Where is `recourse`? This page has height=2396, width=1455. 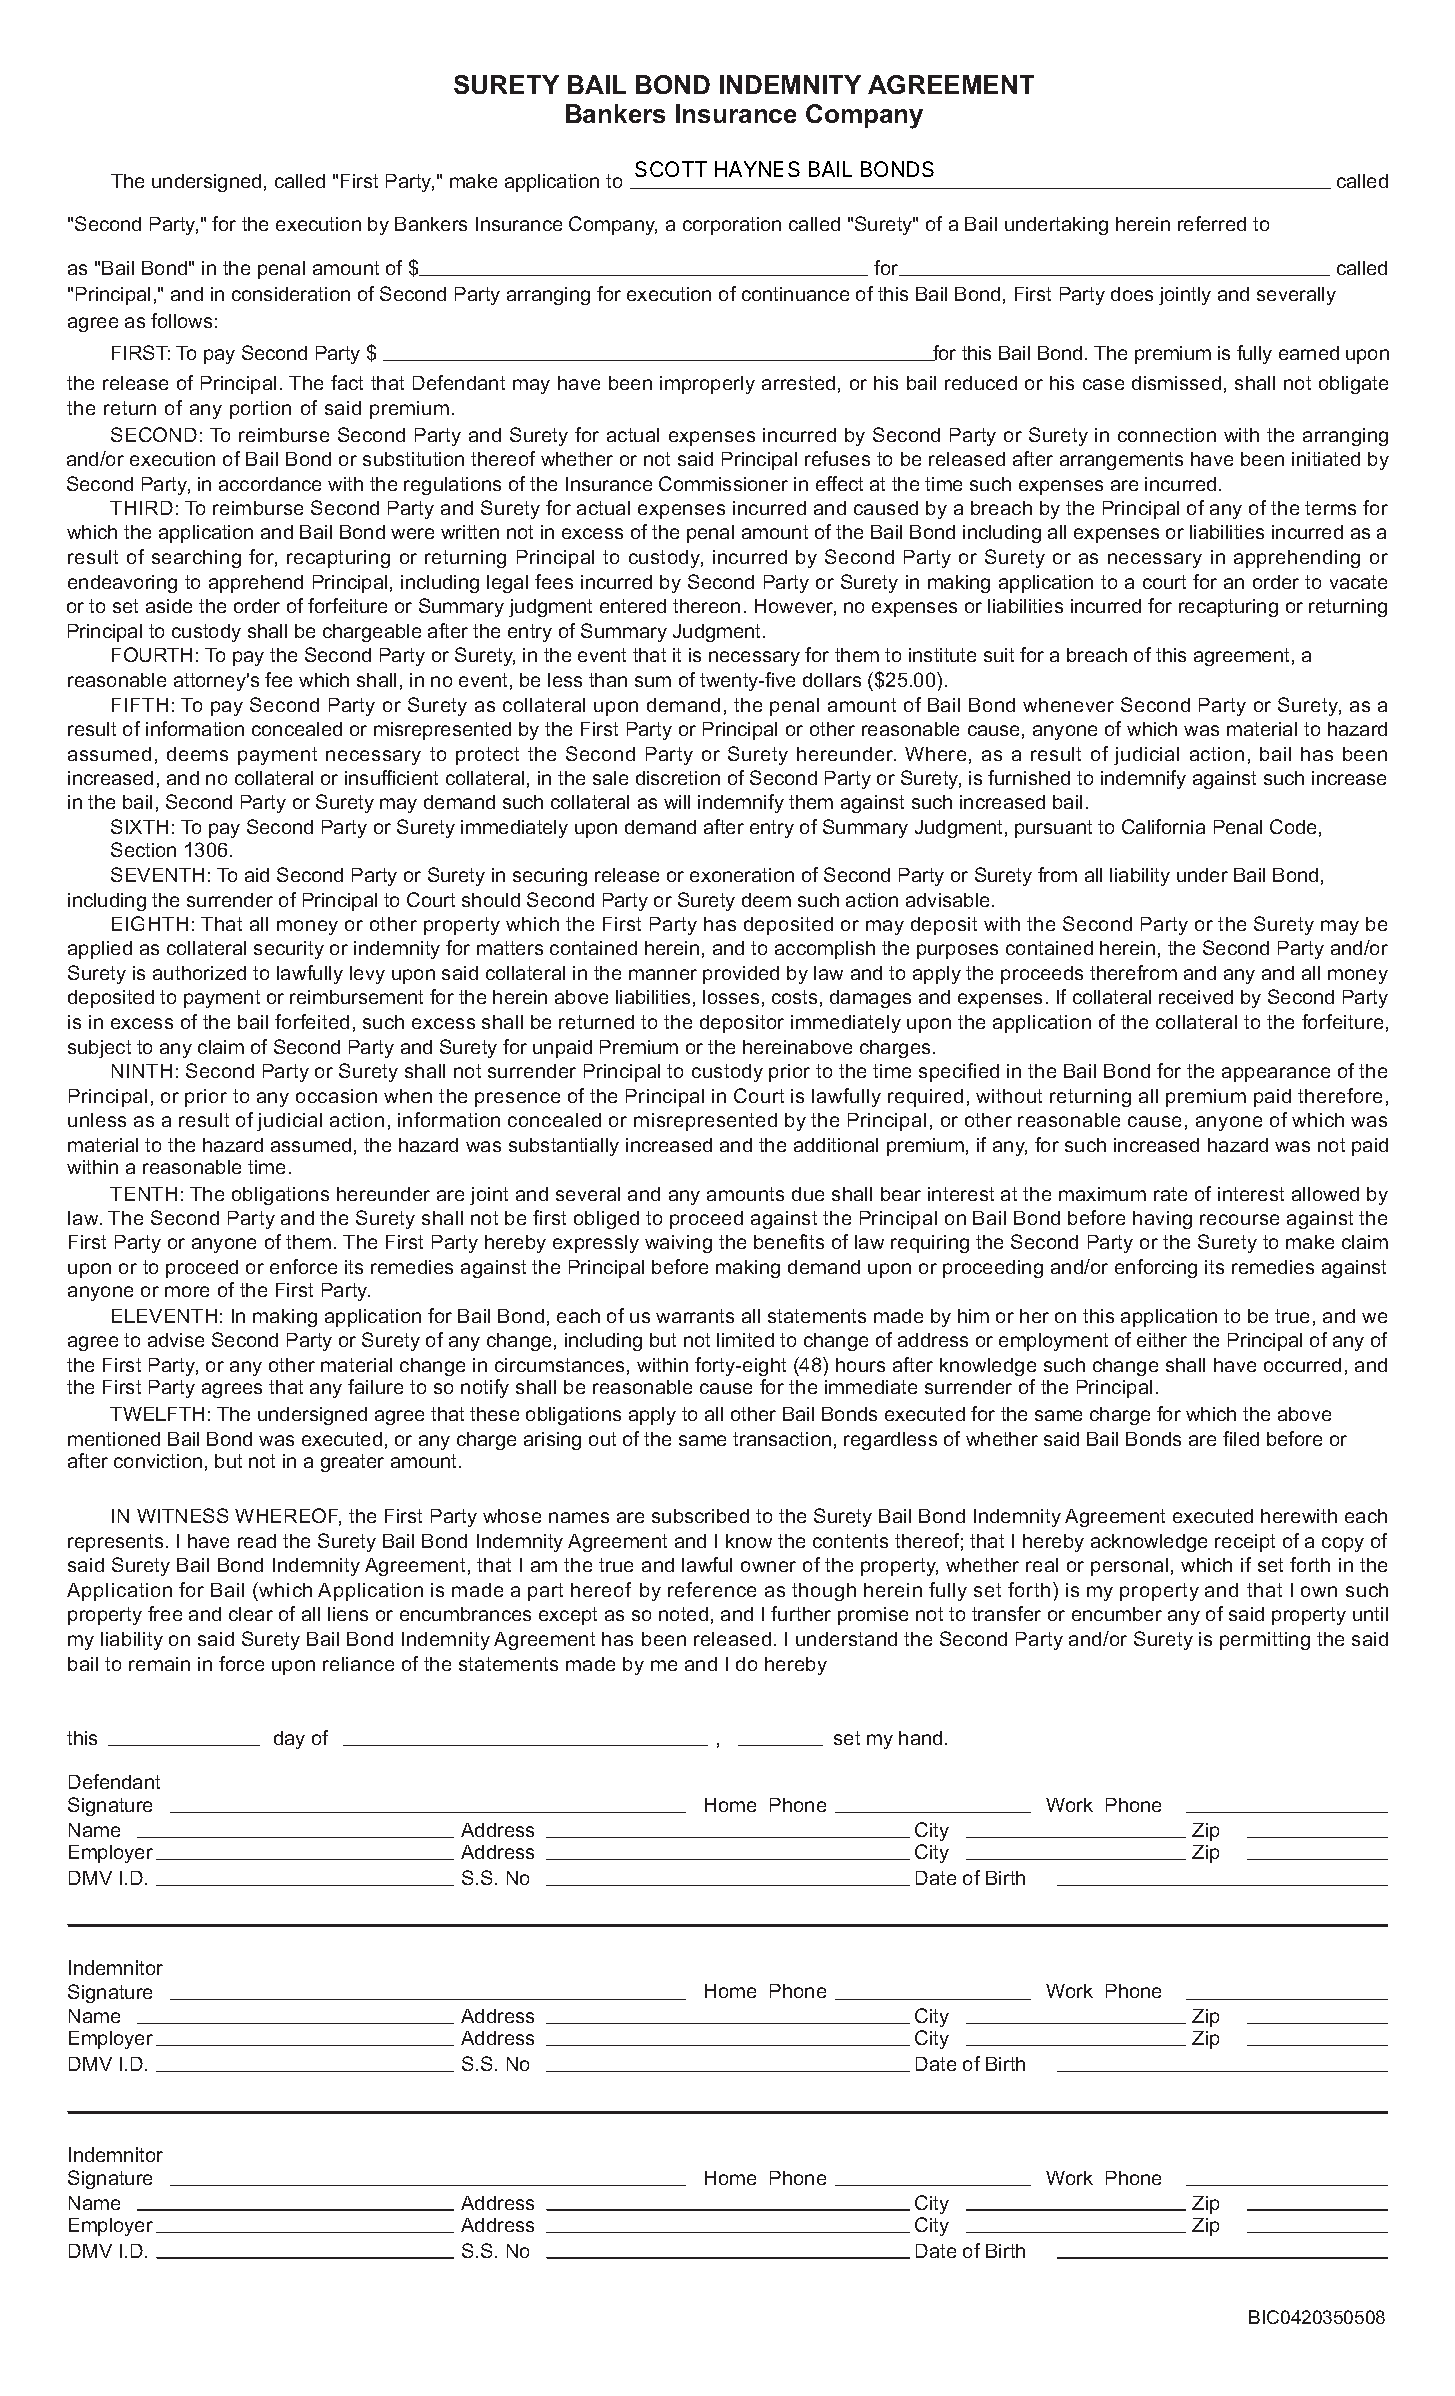 recourse is located at coordinates (1239, 1219).
